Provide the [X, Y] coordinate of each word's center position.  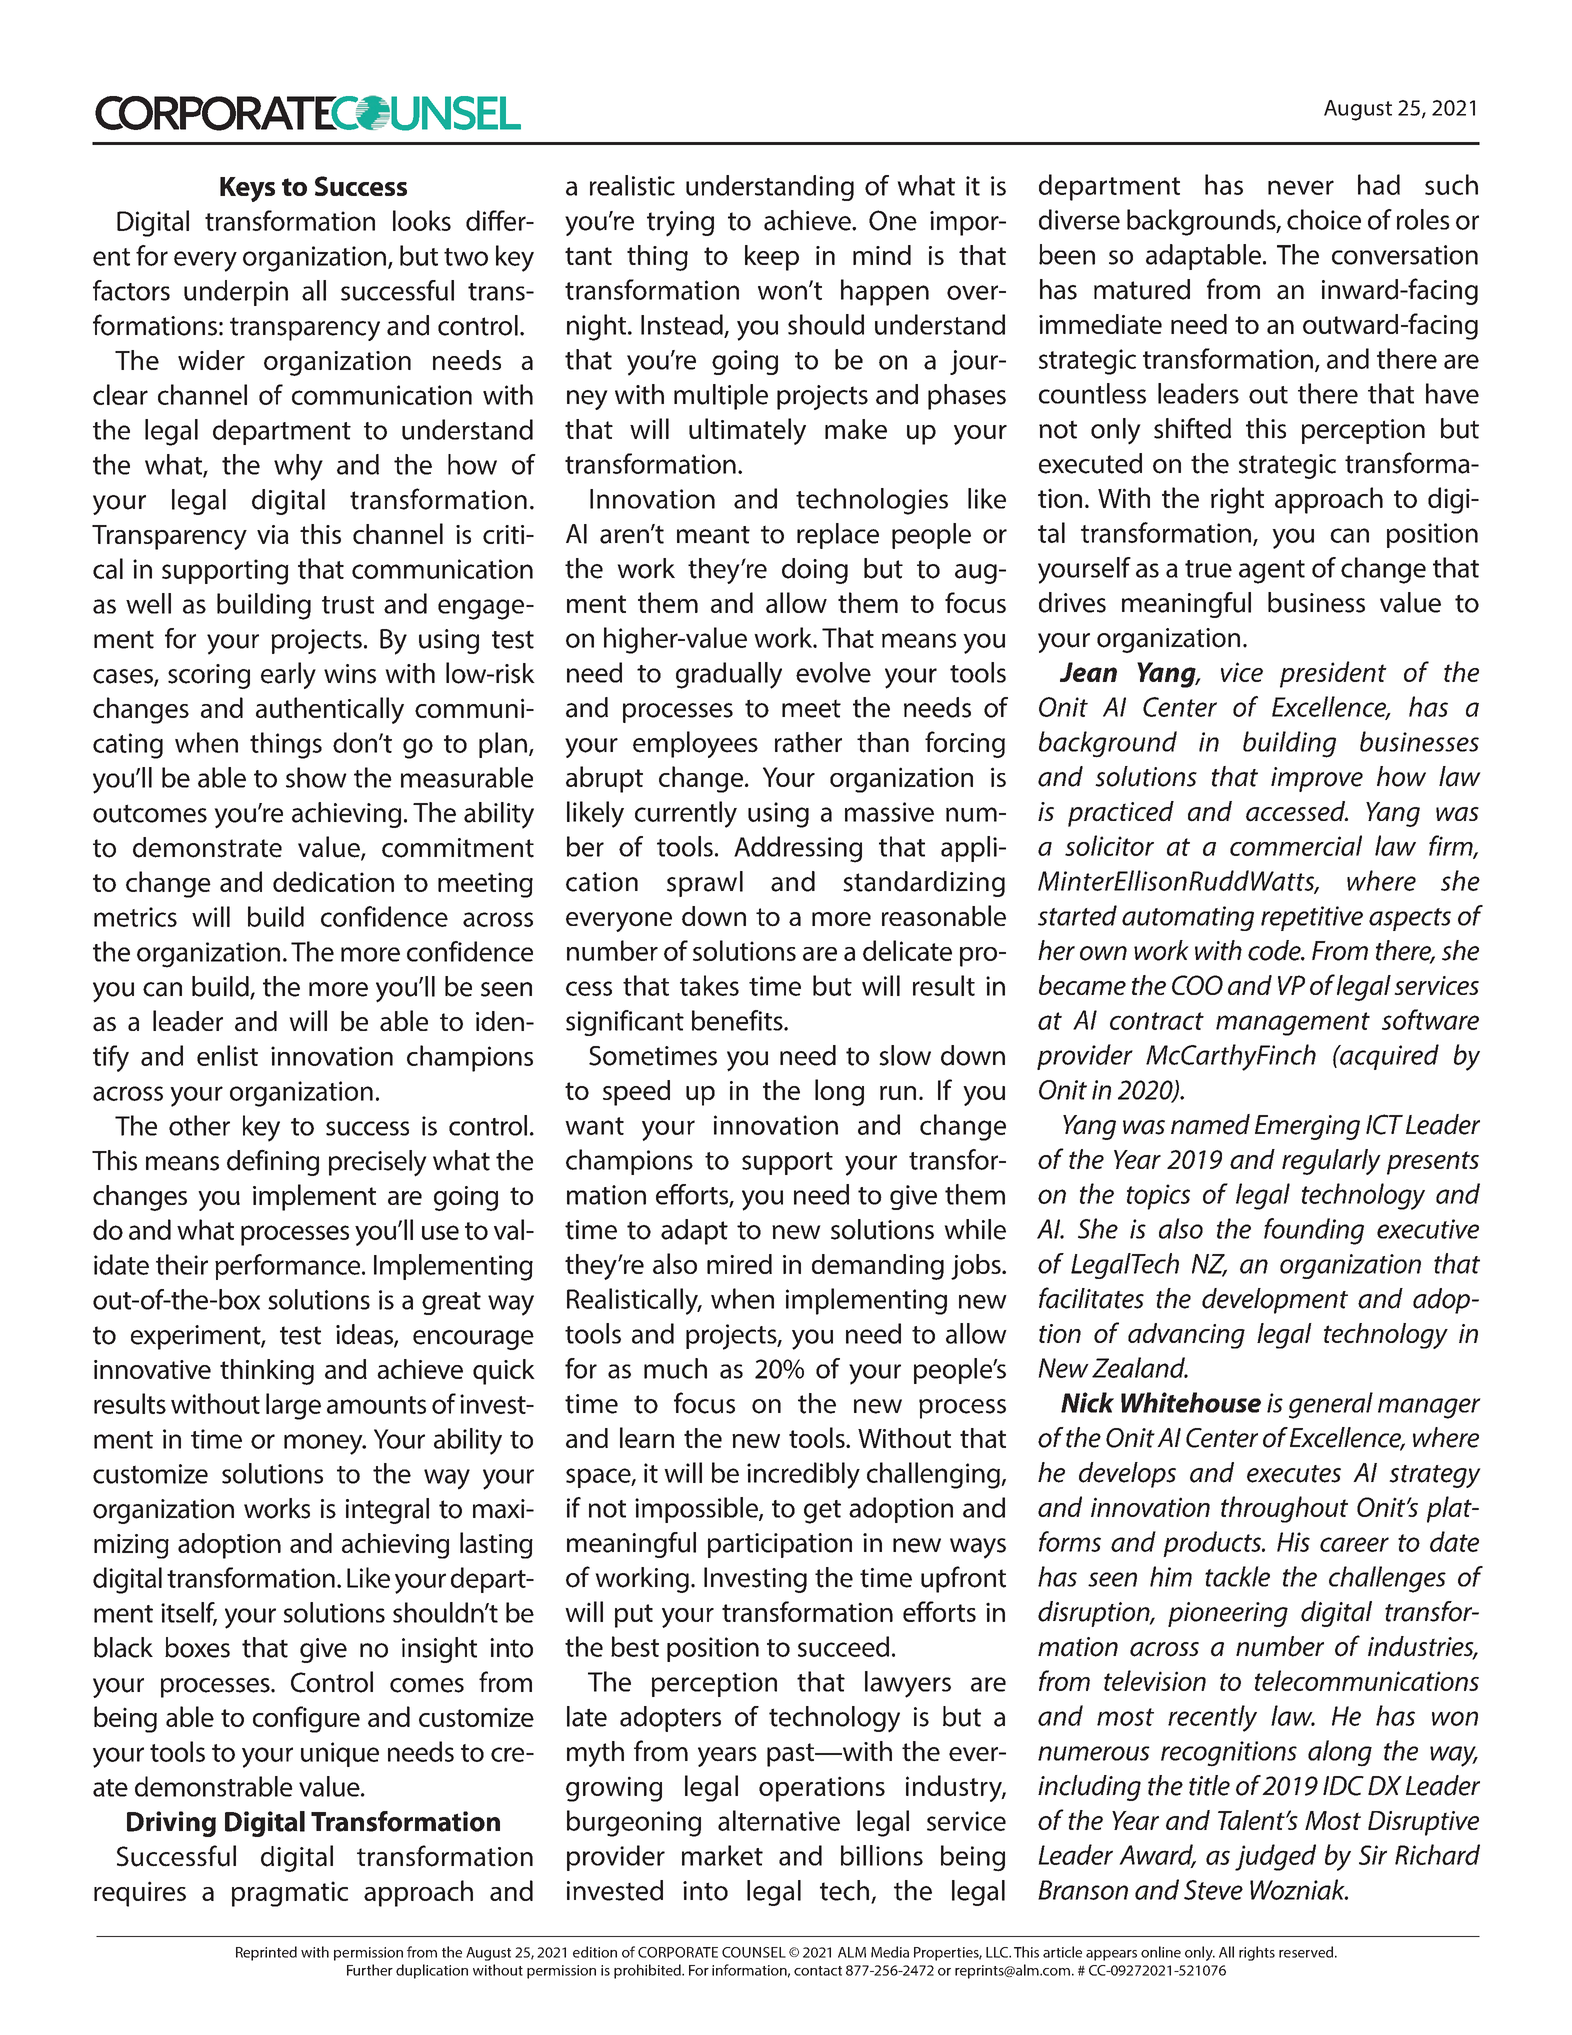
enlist [227, 1055]
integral [387, 1511]
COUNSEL [754, 1952]
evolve [833, 672]
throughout [1284, 1509]
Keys [247, 189]
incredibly [803, 1475]
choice [1324, 219]
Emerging [1307, 1127]
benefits [738, 1020]
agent [1272, 572]
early [288, 675]
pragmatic [290, 1894]
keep [772, 258]
